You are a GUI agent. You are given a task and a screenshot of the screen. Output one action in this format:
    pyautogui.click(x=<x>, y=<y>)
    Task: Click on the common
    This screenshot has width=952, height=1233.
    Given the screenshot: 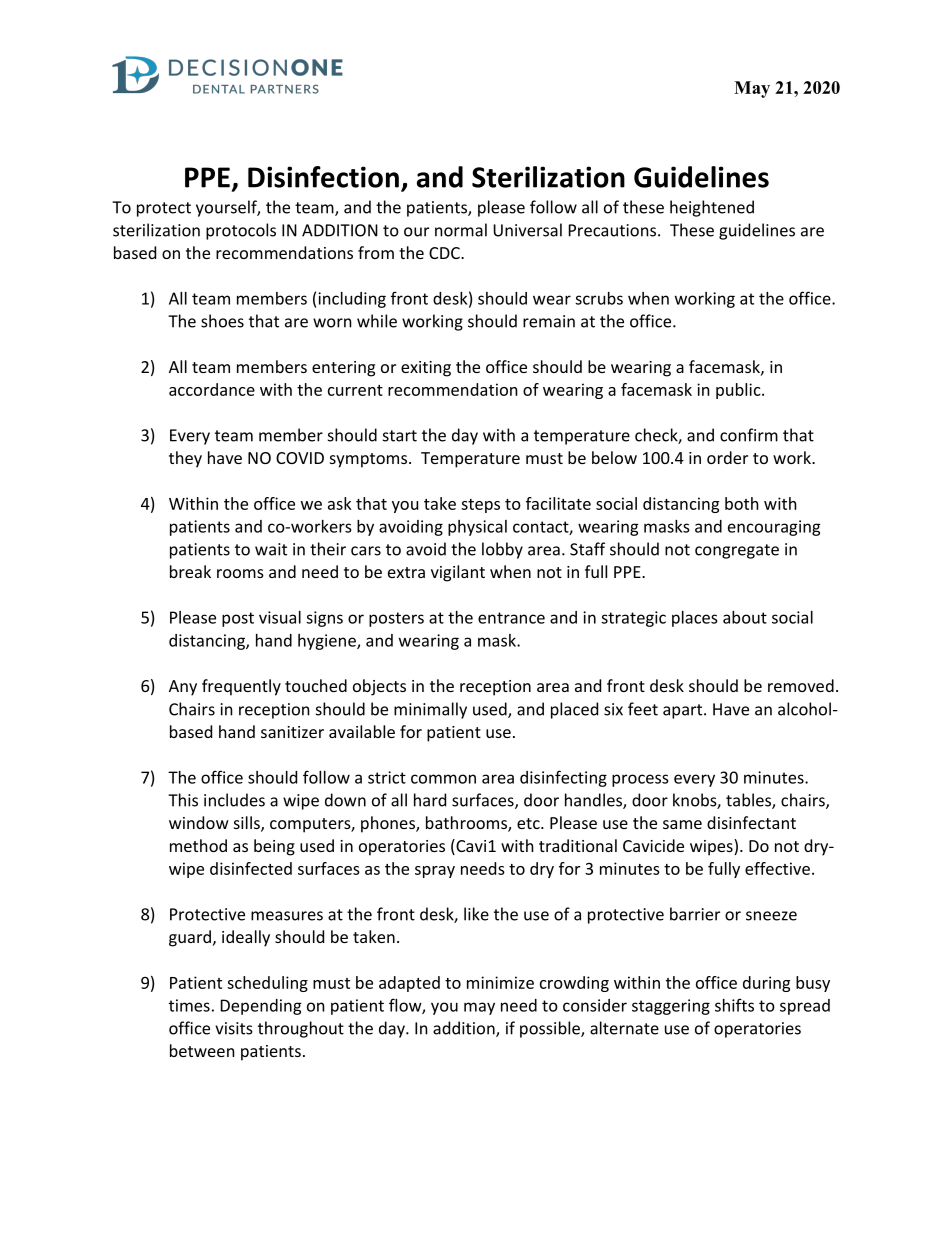 What is the action you would take?
    pyautogui.click(x=443, y=779)
